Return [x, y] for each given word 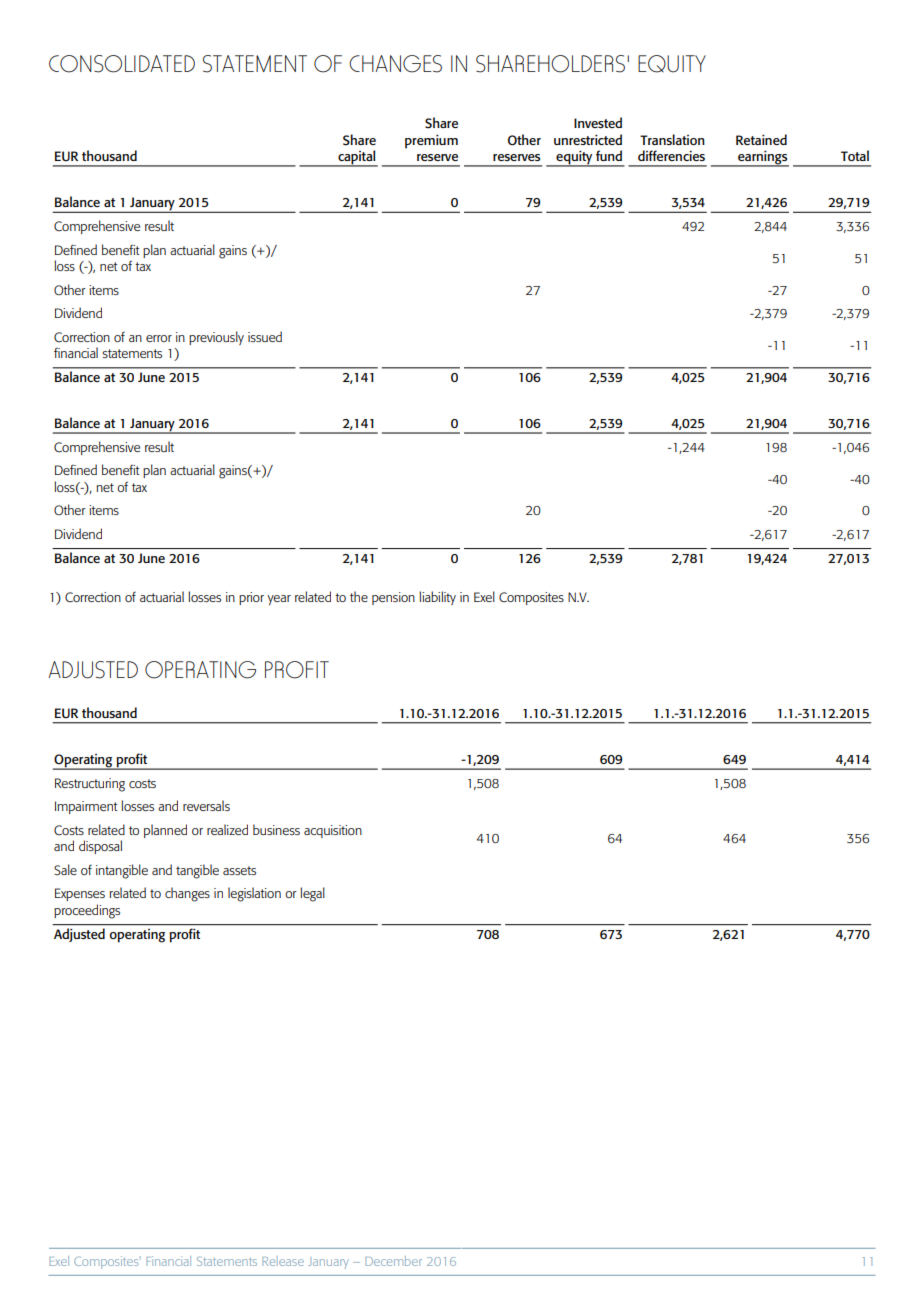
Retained [761, 139]
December [393, 1261]
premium [431, 142]
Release [283, 1261]
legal [312, 894]
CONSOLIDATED [122, 64]
